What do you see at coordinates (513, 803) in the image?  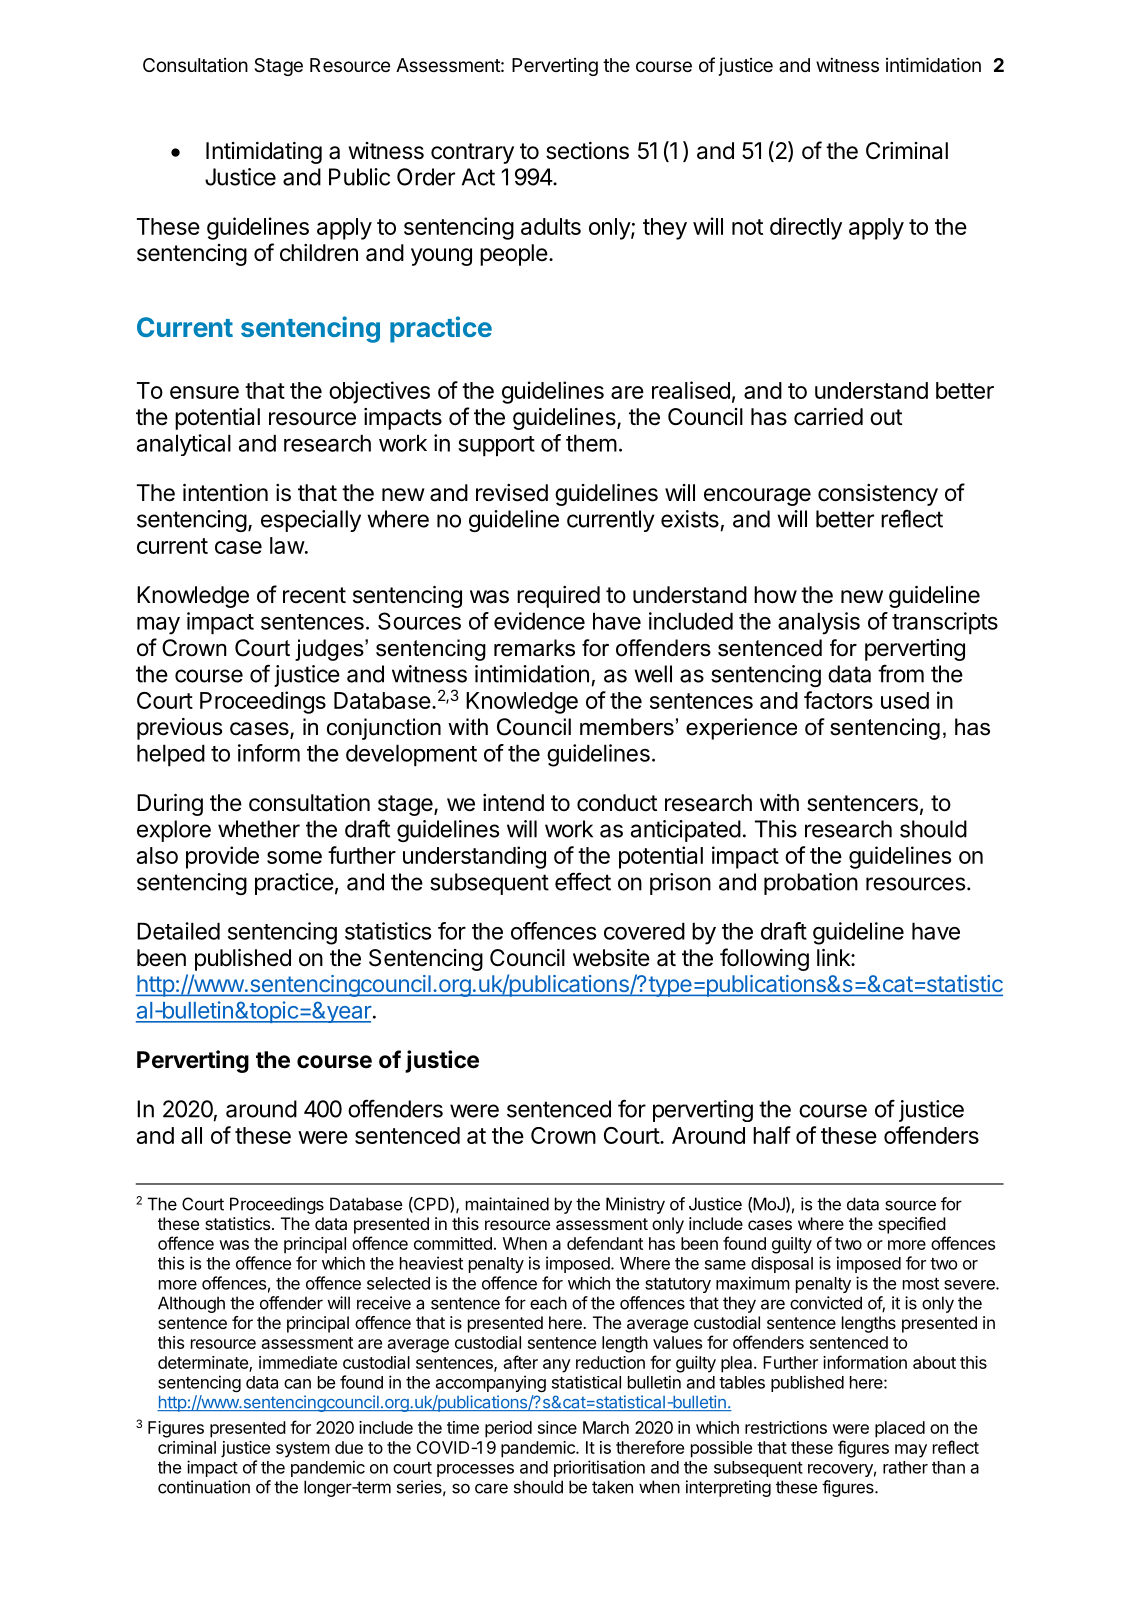 I see `intend` at bounding box center [513, 803].
